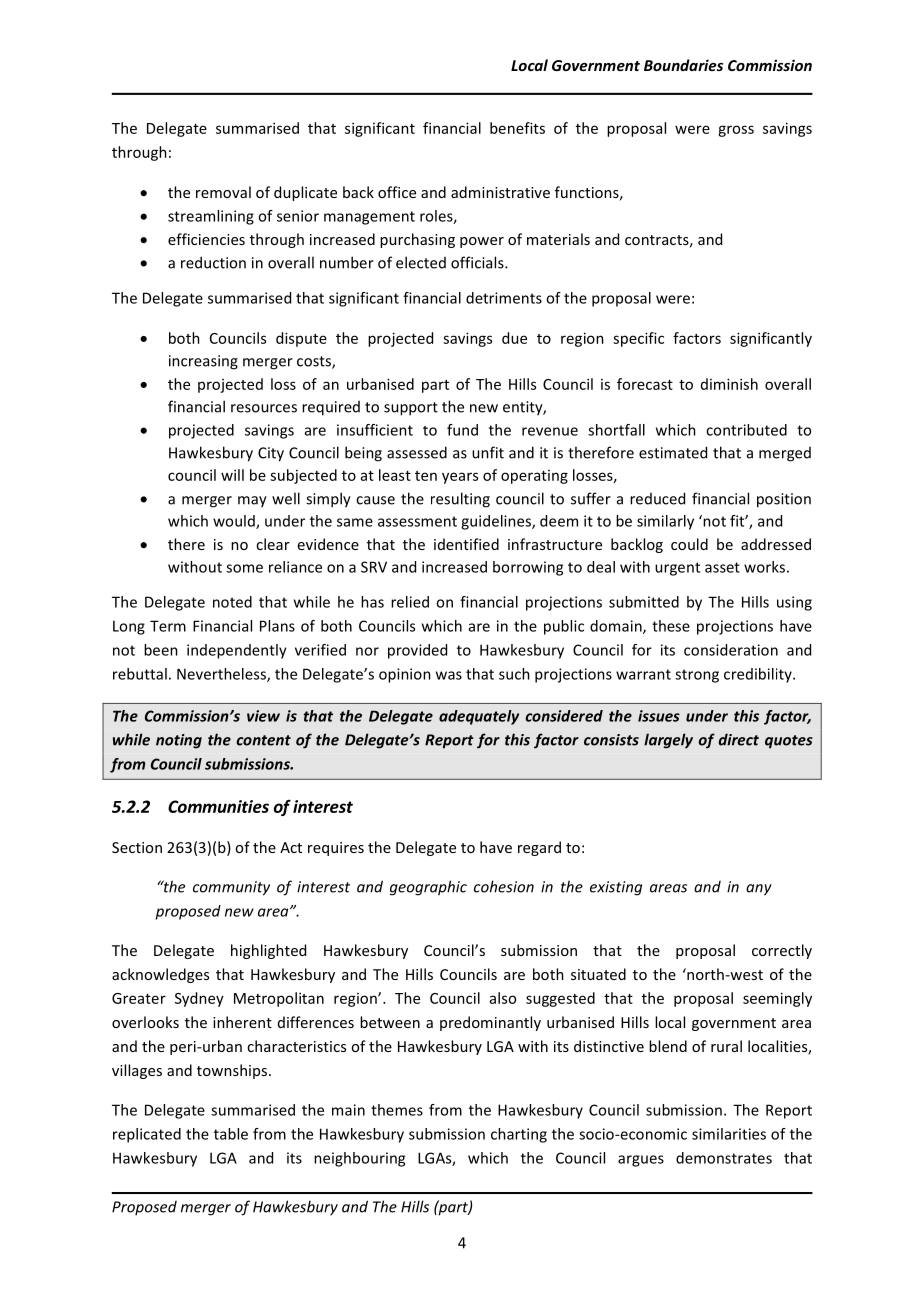  Describe the element at coordinates (223, 192) in the screenshot. I see `removal` at that location.
